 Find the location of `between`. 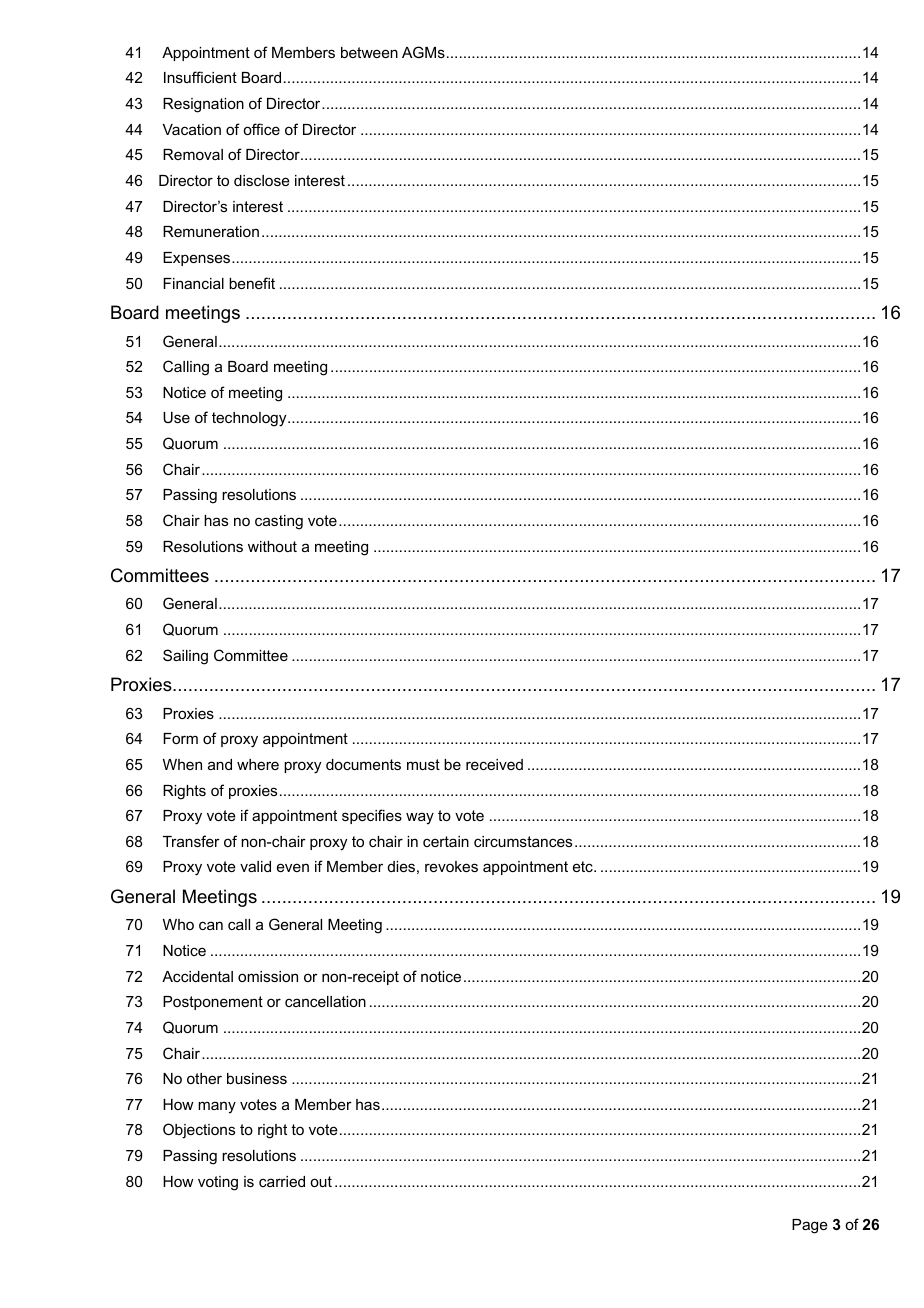

between is located at coordinates (369, 52).
